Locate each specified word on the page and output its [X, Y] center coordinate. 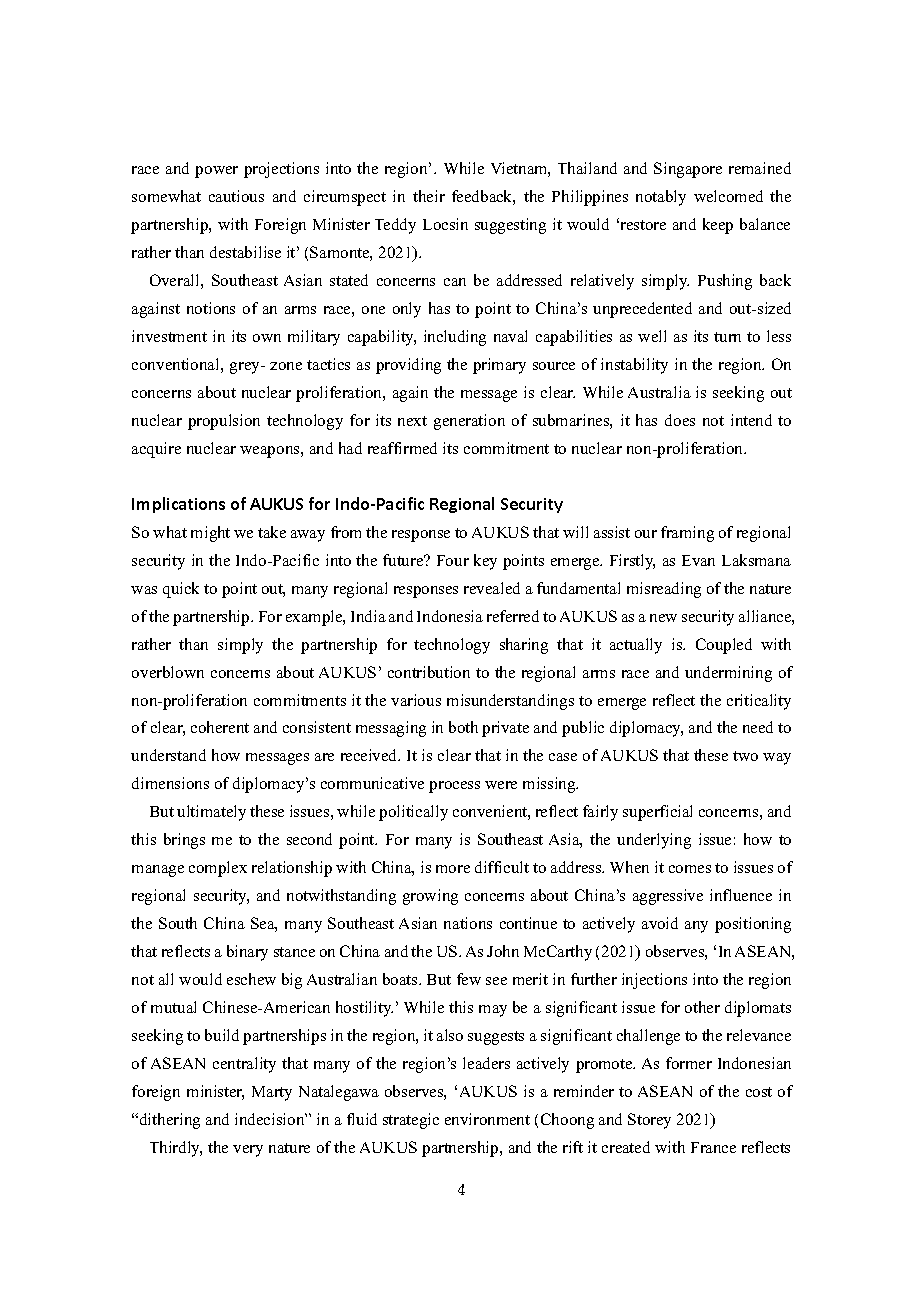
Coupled [724, 646]
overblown [168, 672]
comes [690, 869]
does [680, 420]
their [429, 196]
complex [218, 869]
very [248, 1151]
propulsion [224, 422]
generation [469, 422]
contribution [429, 672]
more [453, 869]
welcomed [728, 196]
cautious [236, 196]
